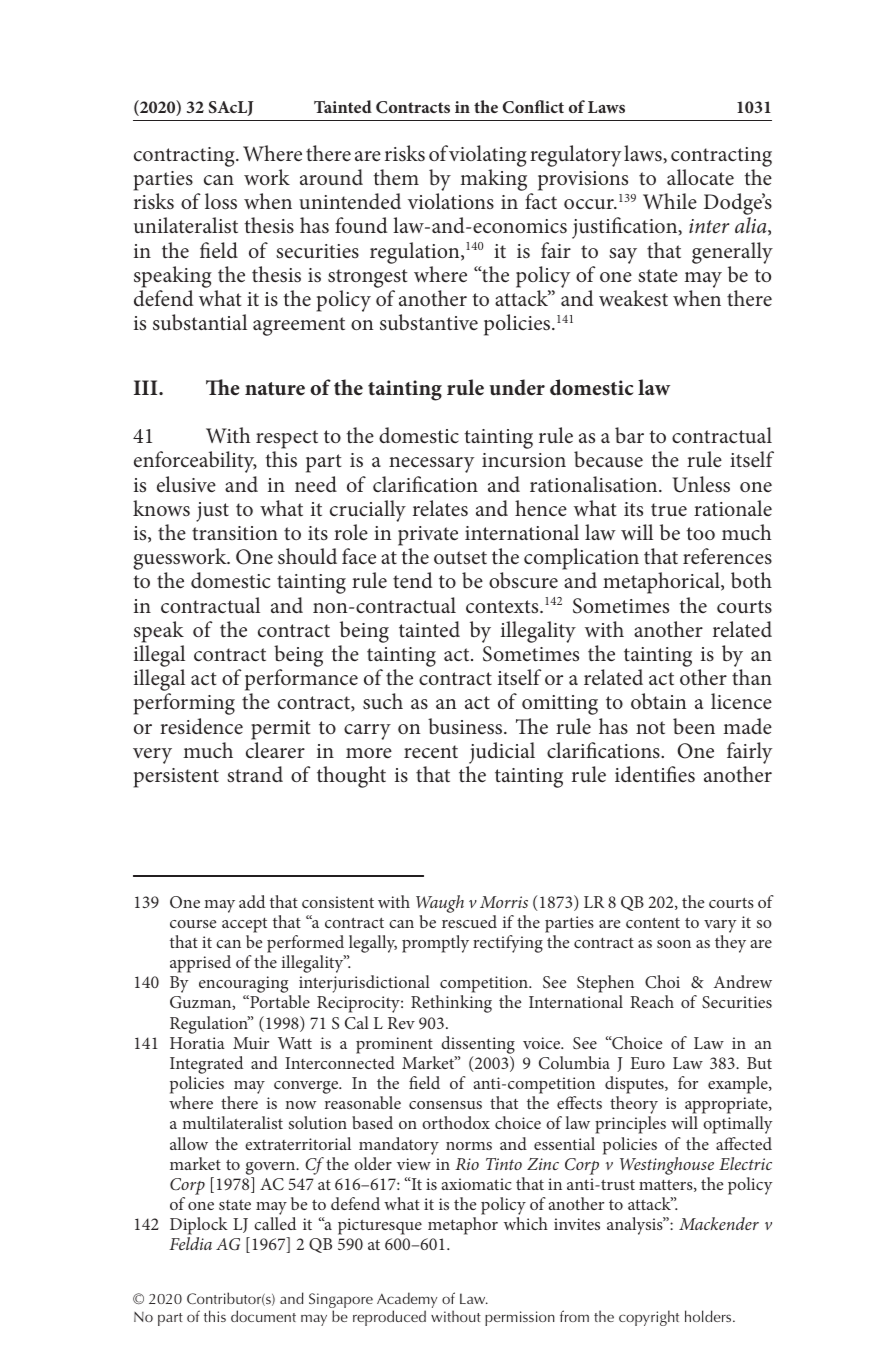 The image size is (869, 1372). What do you see at coordinates (694, 726) in the screenshot?
I see `been` at bounding box center [694, 726].
